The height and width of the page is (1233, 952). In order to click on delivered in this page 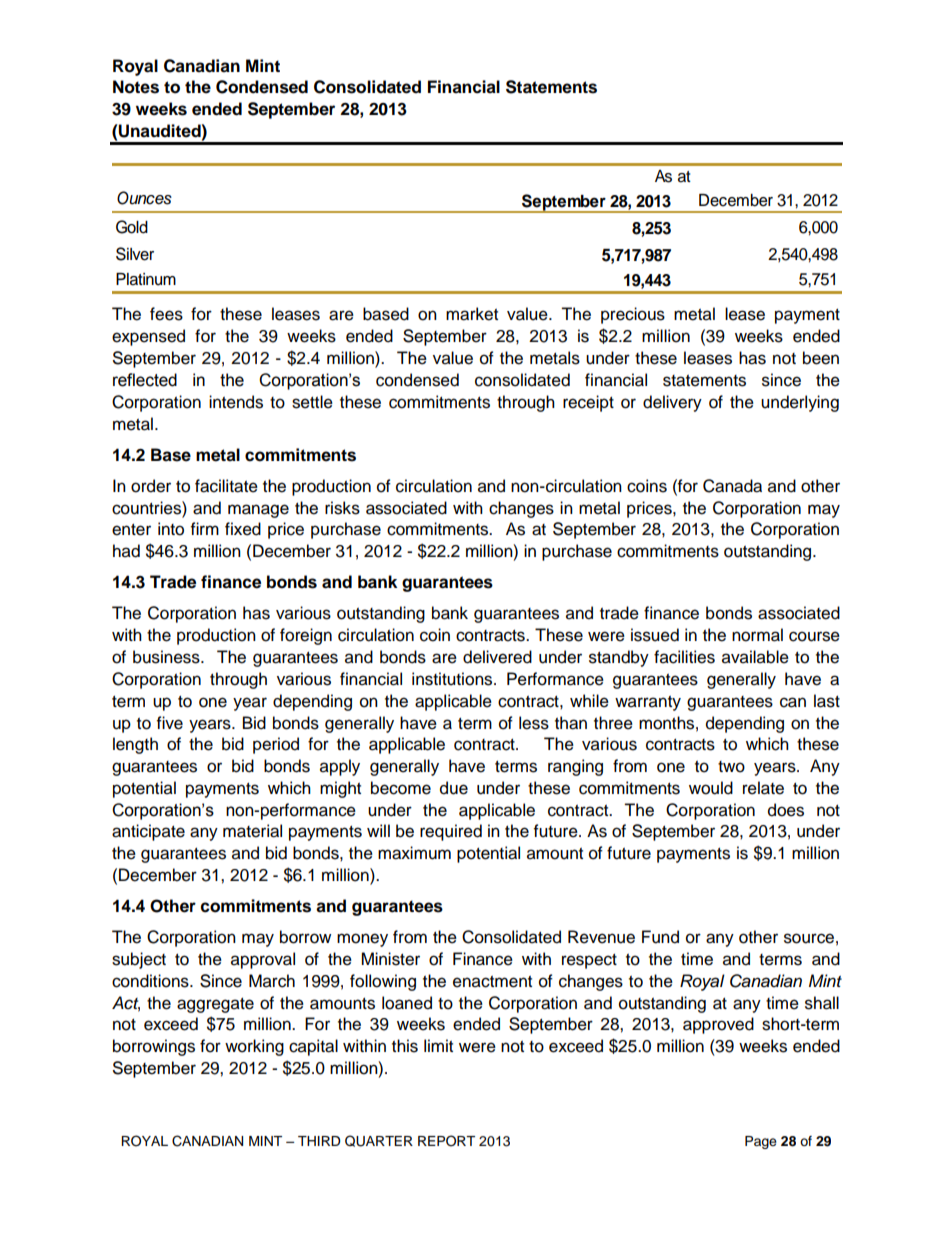, I will do `click(497, 657)`.
